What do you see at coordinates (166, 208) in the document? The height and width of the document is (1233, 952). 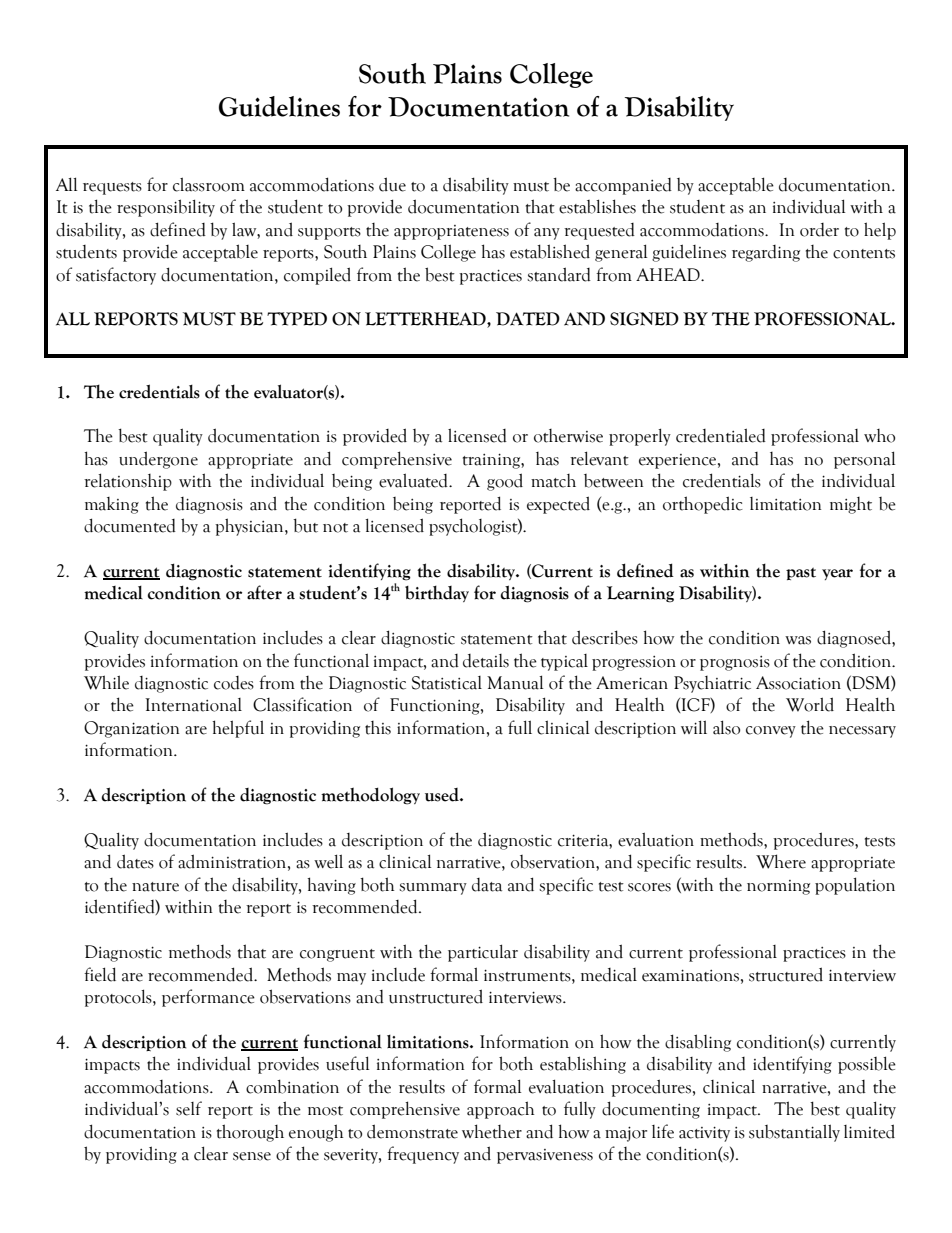 I see `responsibility` at bounding box center [166, 208].
